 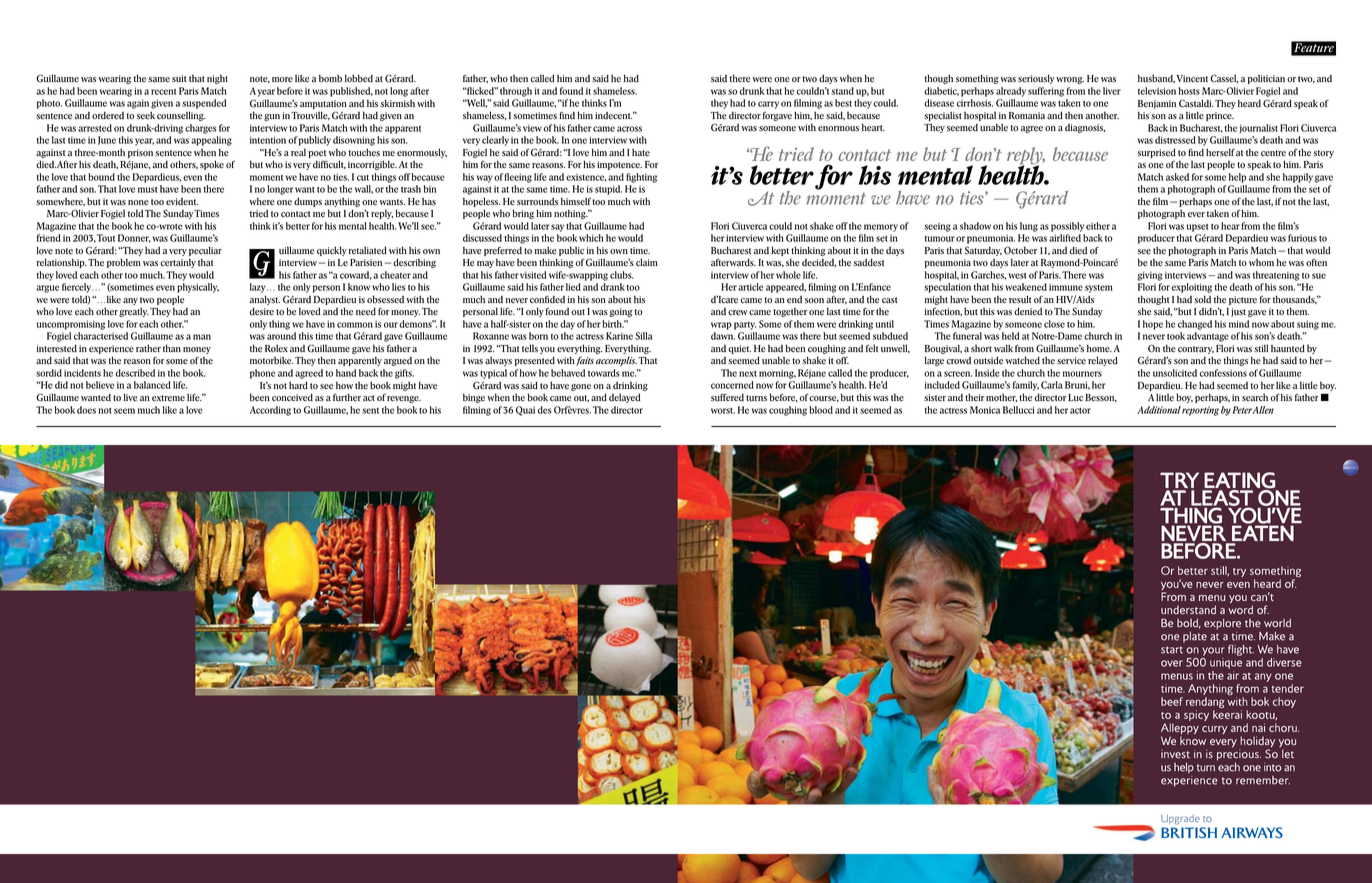 I want to click on airlifted, so click(x=1065, y=238).
